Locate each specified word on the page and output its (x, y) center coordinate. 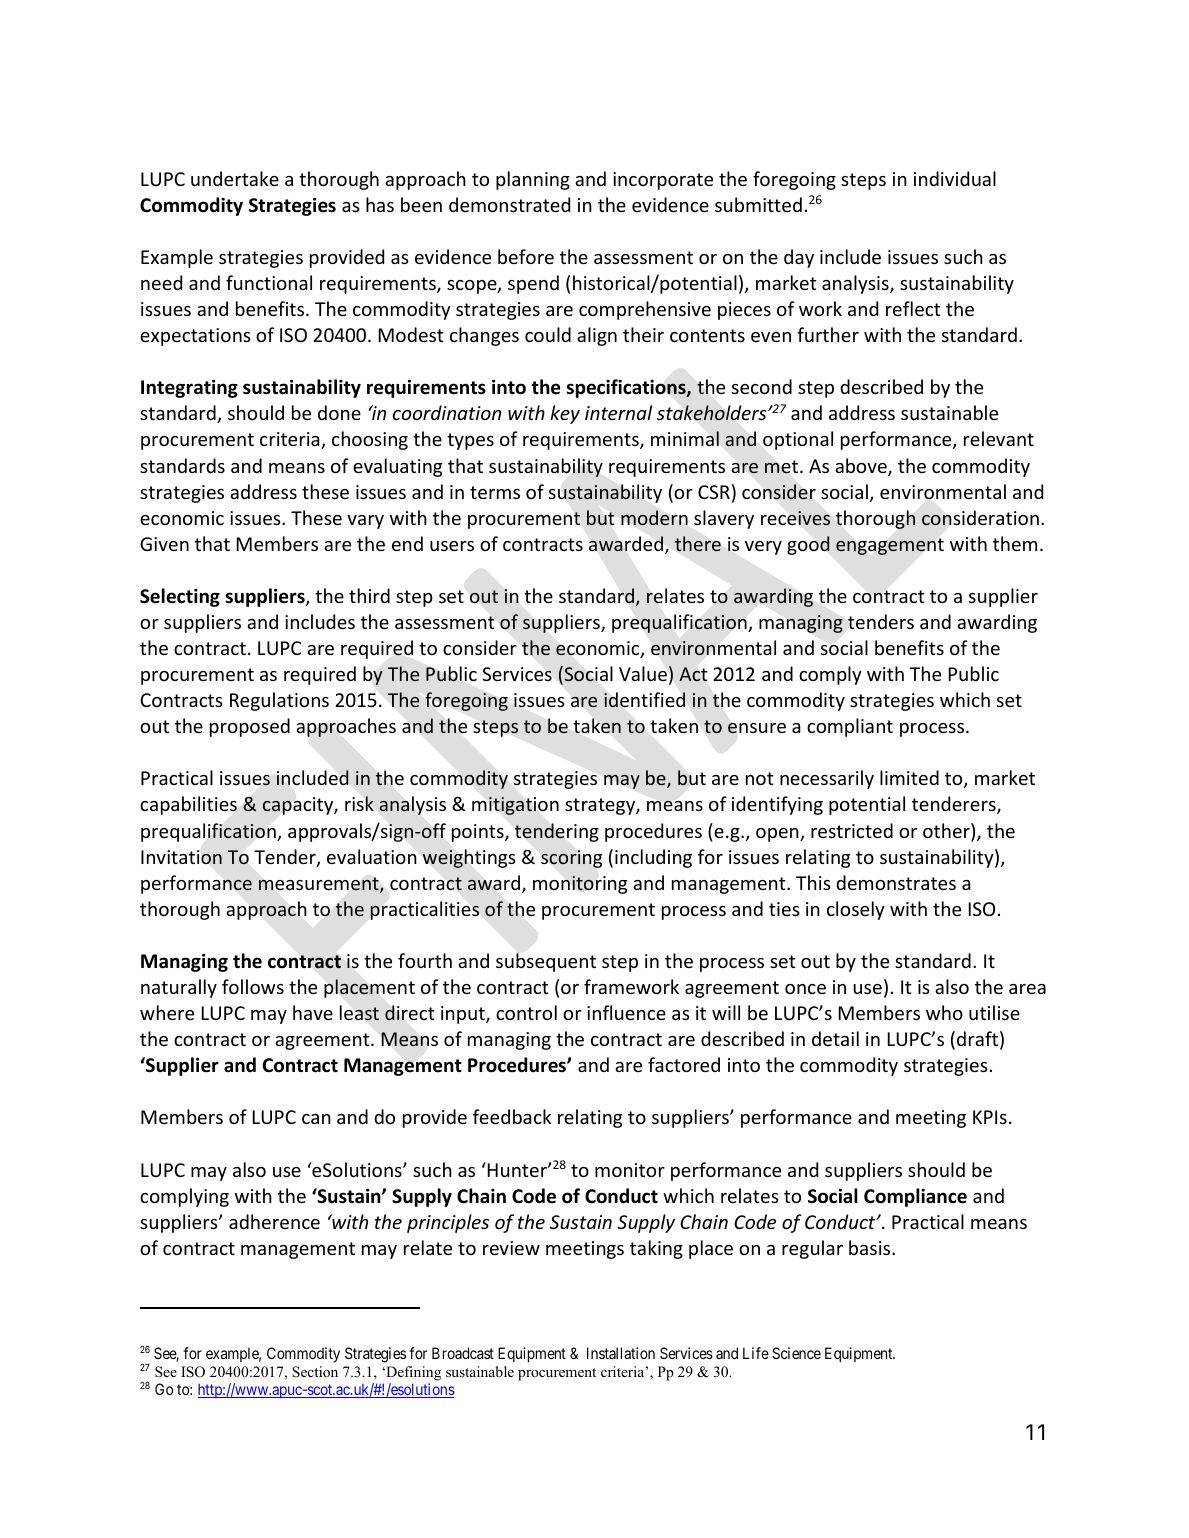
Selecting (180, 597)
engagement (890, 546)
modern (654, 517)
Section (315, 1372)
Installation (621, 1353)
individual (955, 178)
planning (533, 180)
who (944, 1012)
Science (796, 1353)
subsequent (546, 962)
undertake (235, 178)
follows (253, 986)
